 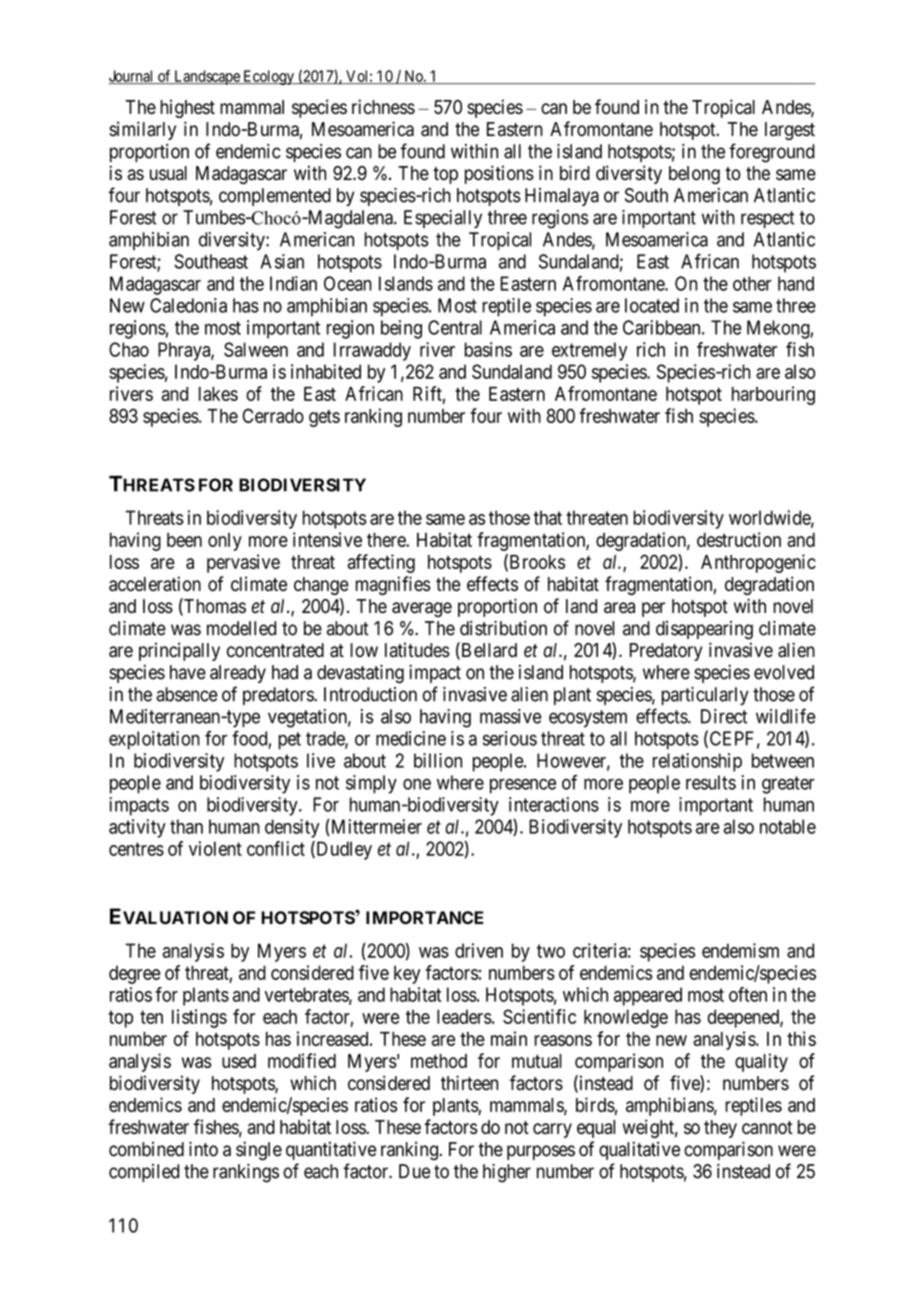 What do you see at coordinates (135, 975) in the screenshot?
I see `degree` at bounding box center [135, 975].
